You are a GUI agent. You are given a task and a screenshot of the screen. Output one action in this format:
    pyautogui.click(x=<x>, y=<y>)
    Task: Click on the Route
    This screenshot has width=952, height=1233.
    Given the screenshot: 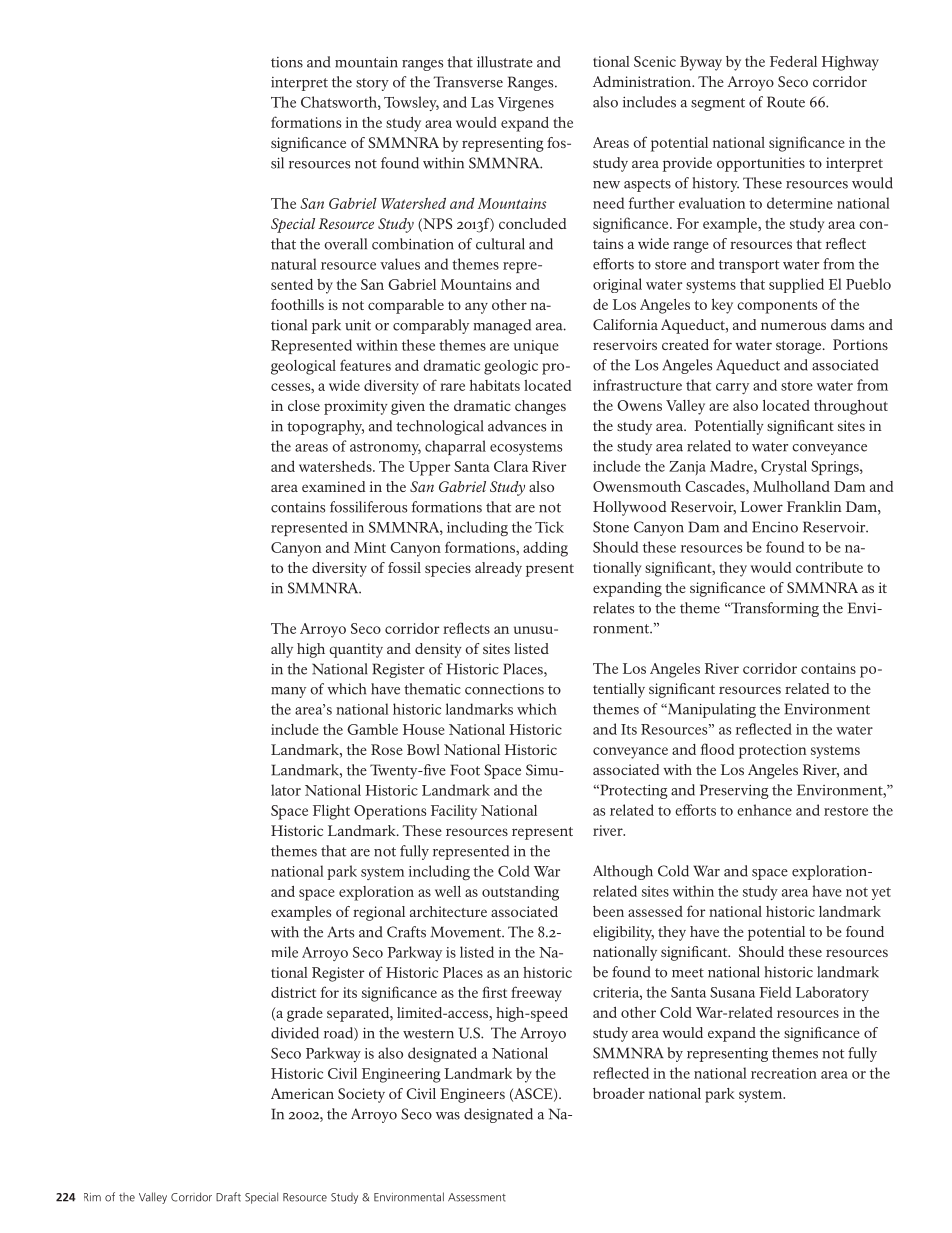 What is the action you would take?
    pyautogui.click(x=786, y=102)
